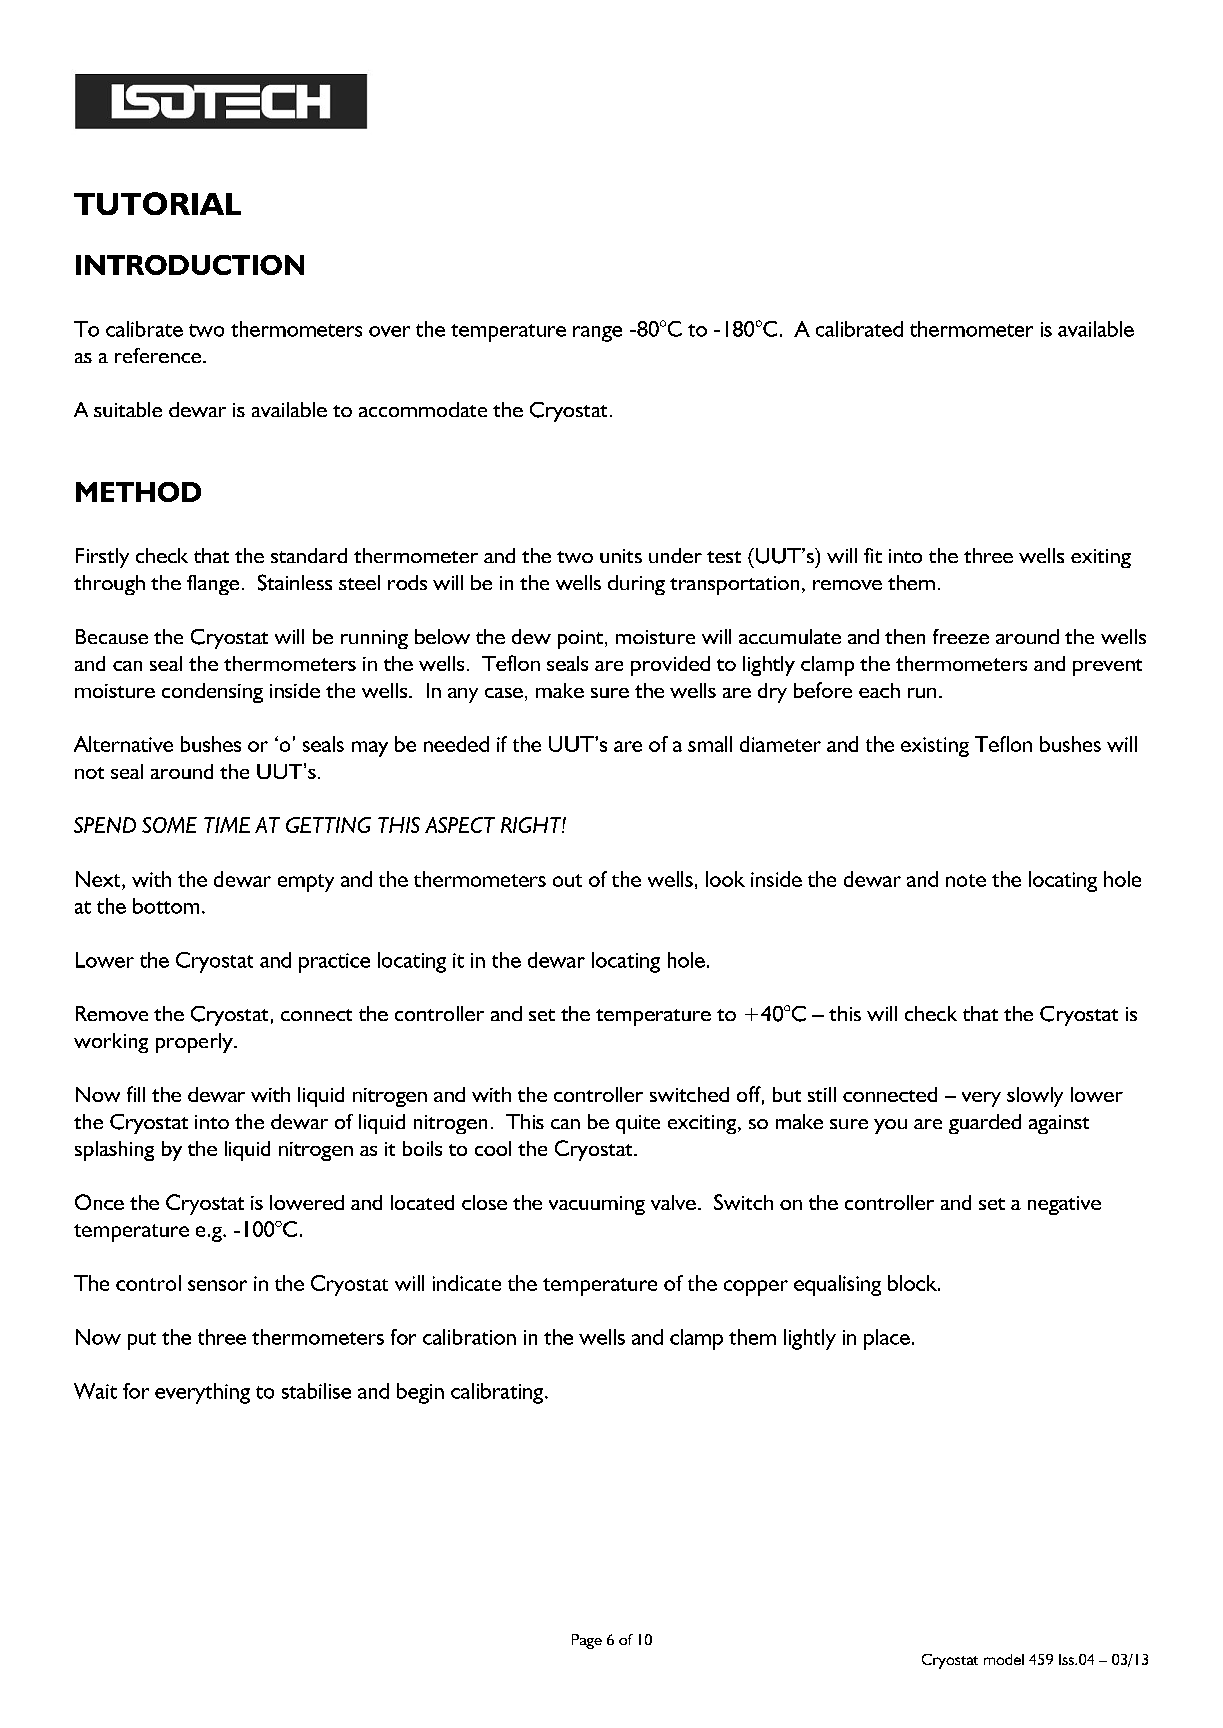  I want to click on Page, so click(587, 1641).
